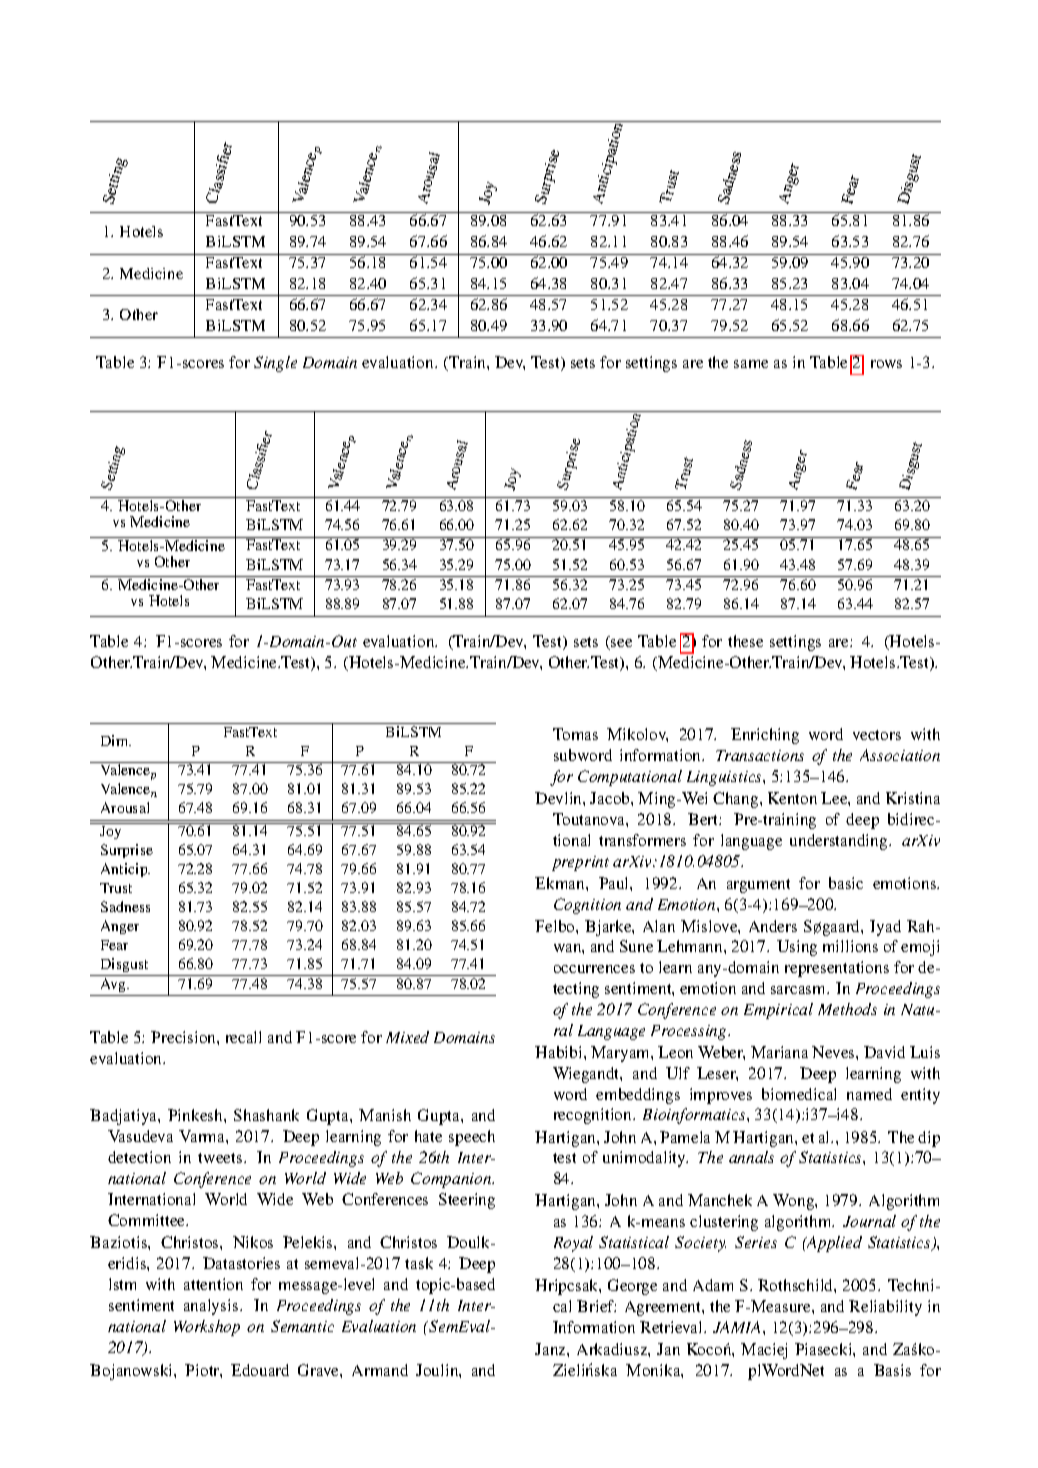 This image has height=1468, width=1038. What do you see at coordinates (472, 1138) in the image?
I see `speech` at bounding box center [472, 1138].
